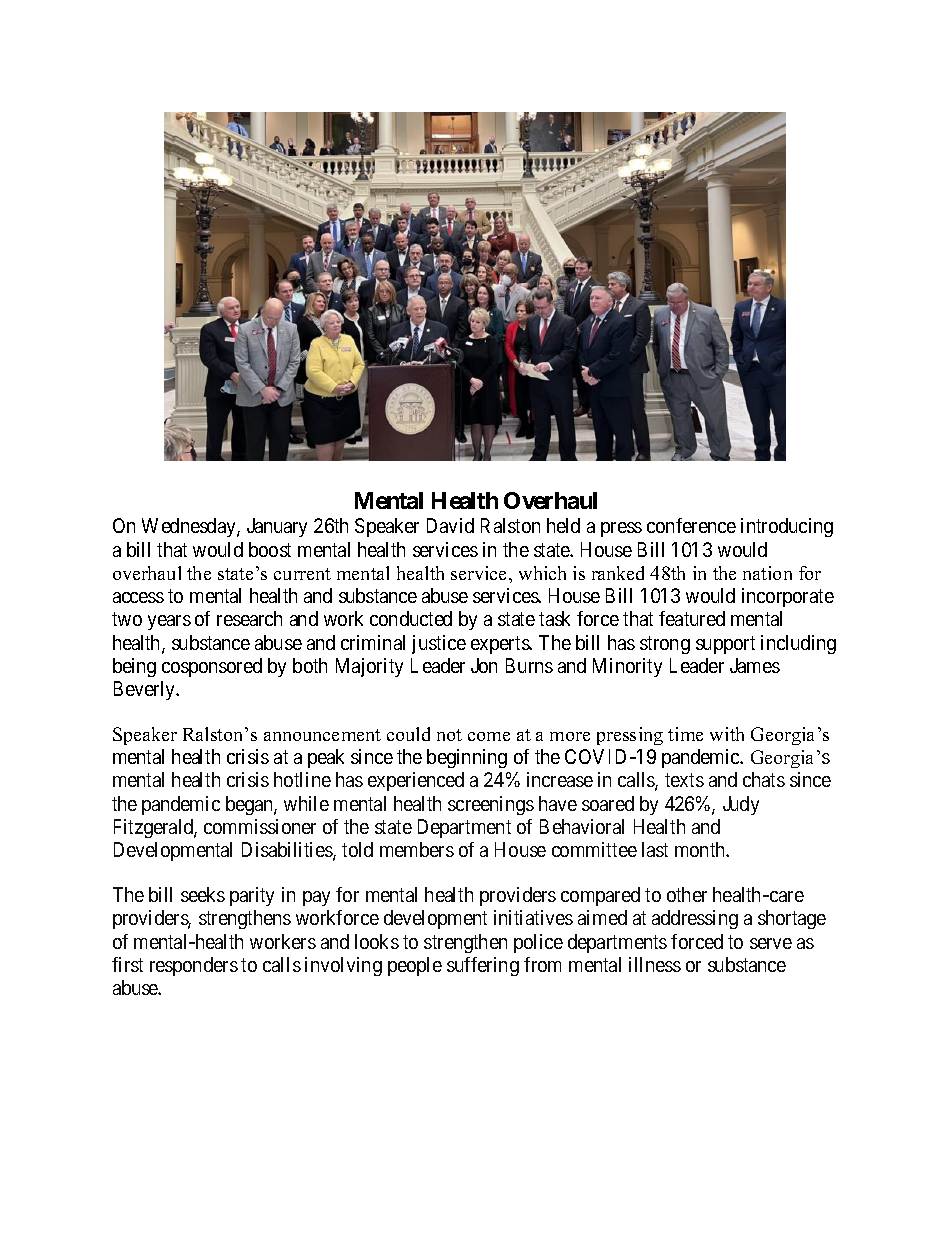  What do you see at coordinates (484, 665) in the page?
I see `Jon` at bounding box center [484, 665].
